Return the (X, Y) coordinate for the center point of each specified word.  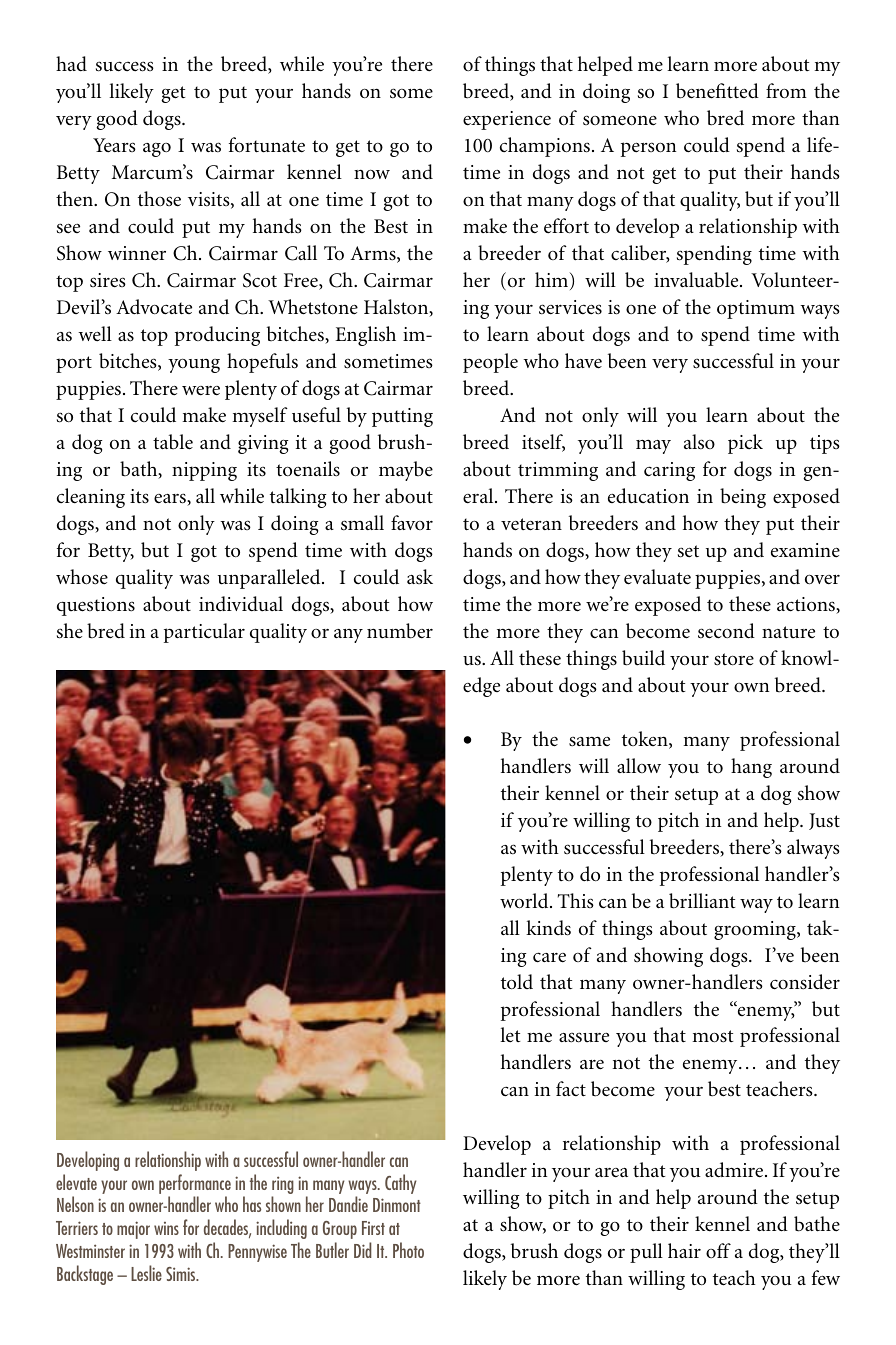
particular (204, 633)
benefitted (717, 91)
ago (157, 150)
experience (507, 120)
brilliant (702, 901)
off (718, 1250)
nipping (204, 471)
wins (166, 1228)
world (525, 901)
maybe (406, 471)
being (743, 498)
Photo (408, 1250)
